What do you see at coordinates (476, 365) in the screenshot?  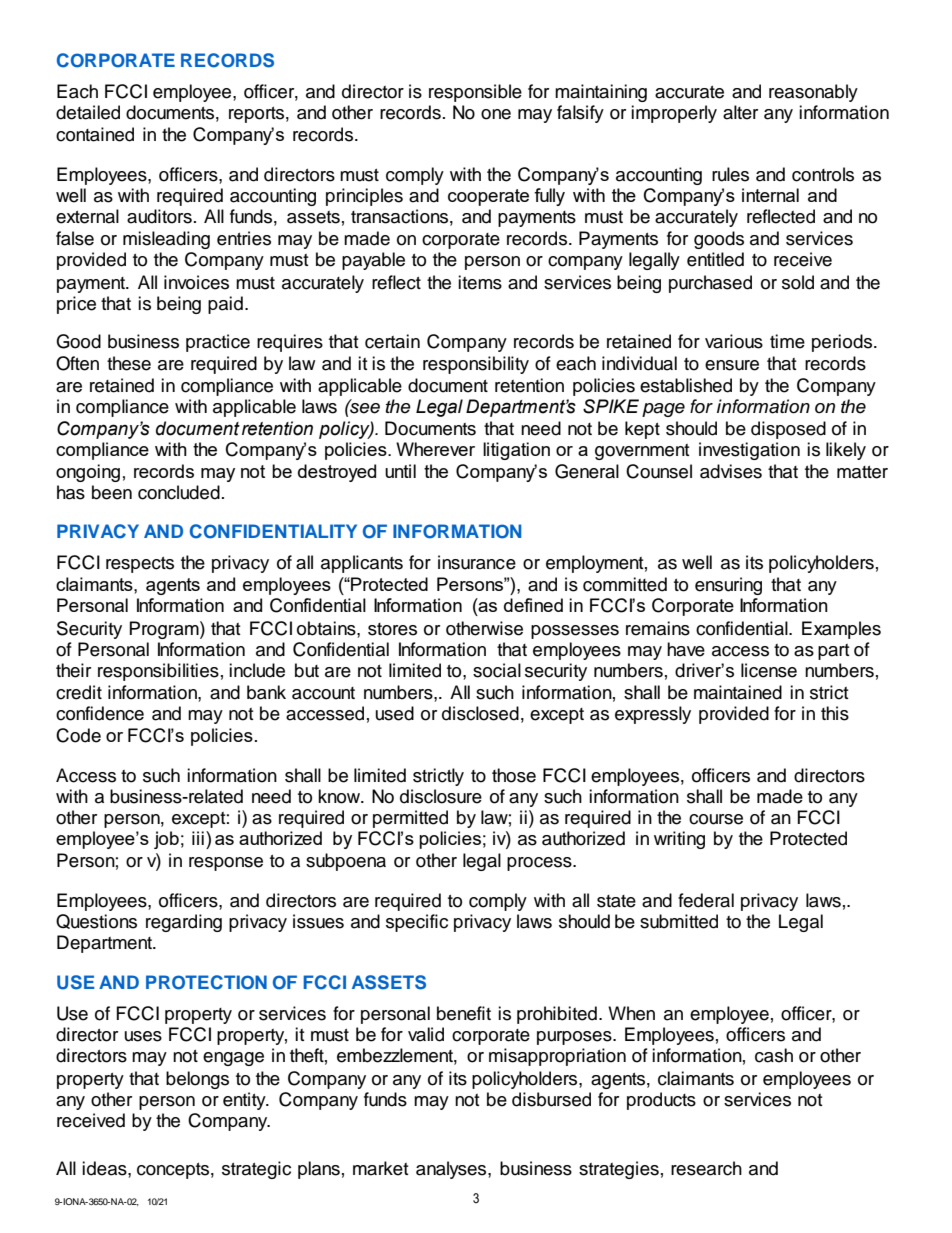 I see `responsibility` at bounding box center [476, 365].
